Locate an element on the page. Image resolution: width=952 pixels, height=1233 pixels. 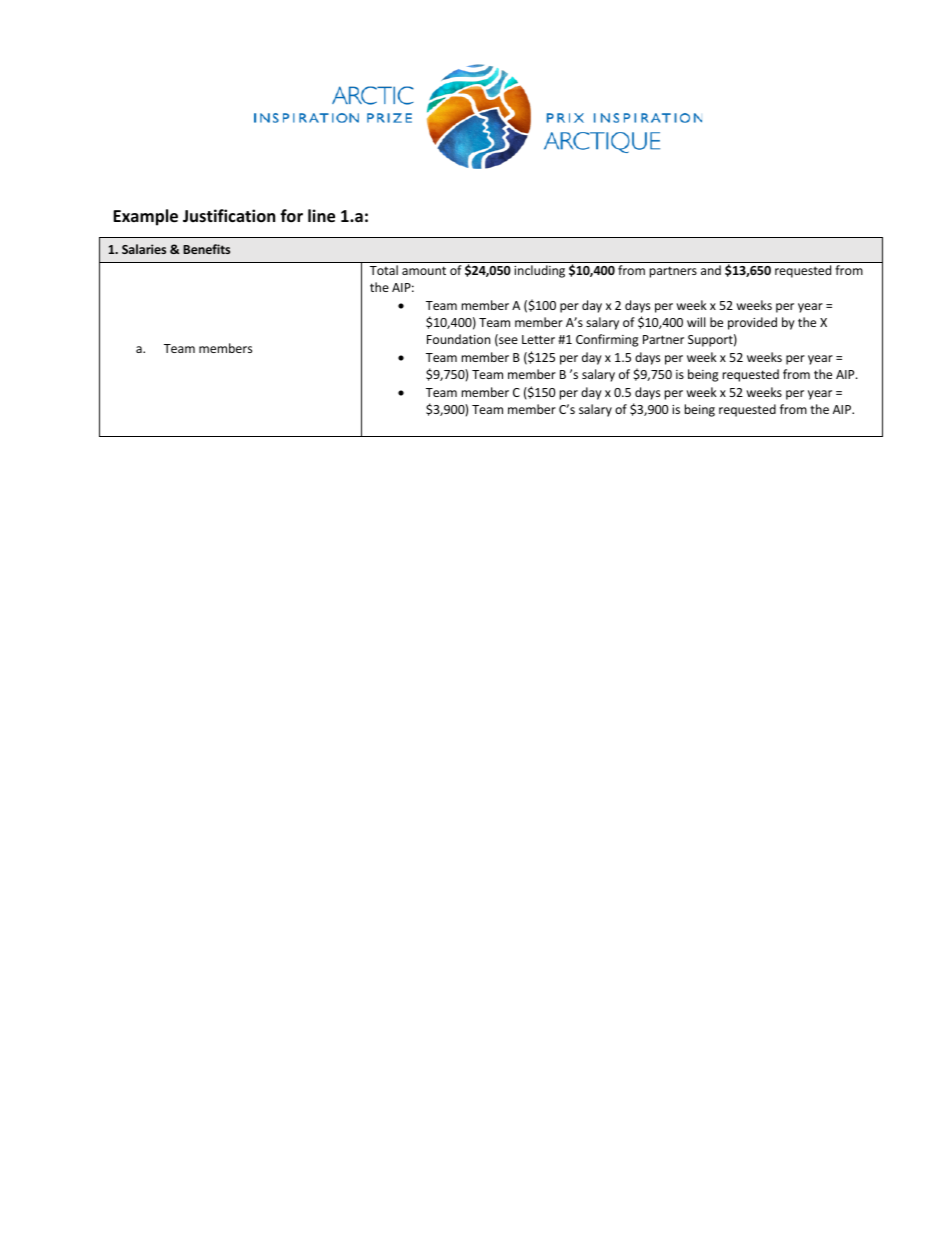
Foundation is located at coordinates (458, 339).
